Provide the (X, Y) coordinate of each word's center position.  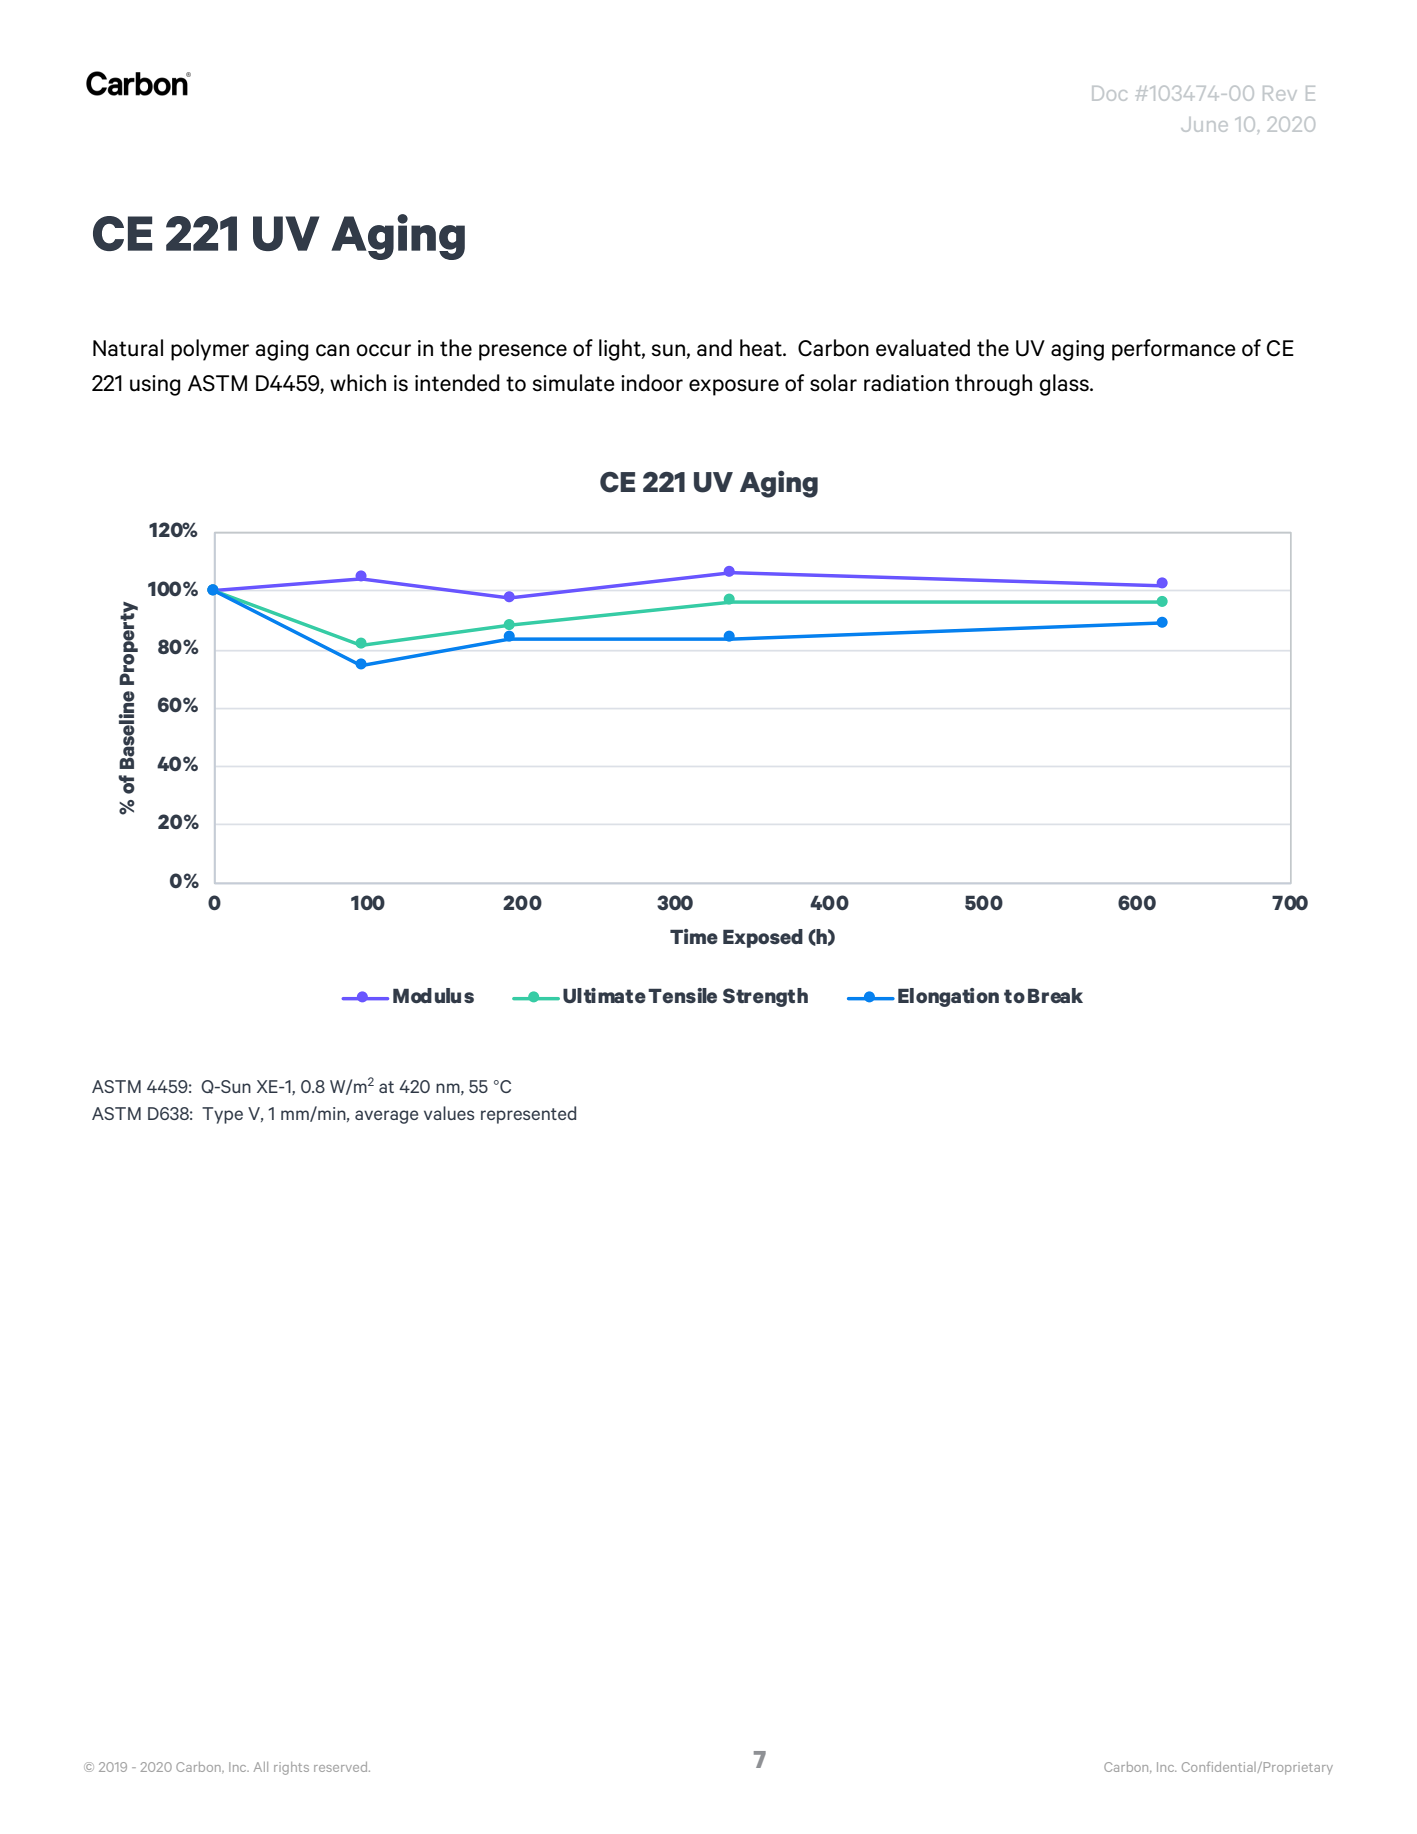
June (1204, 124)
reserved (342, 1767)
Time (694, 936)
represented (528, 1115)
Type (222, 1115)
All (261, 1767)
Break (1055, 995)
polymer (210, 350)
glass (1065, 385)
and (714, 348)
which (358, 383)
